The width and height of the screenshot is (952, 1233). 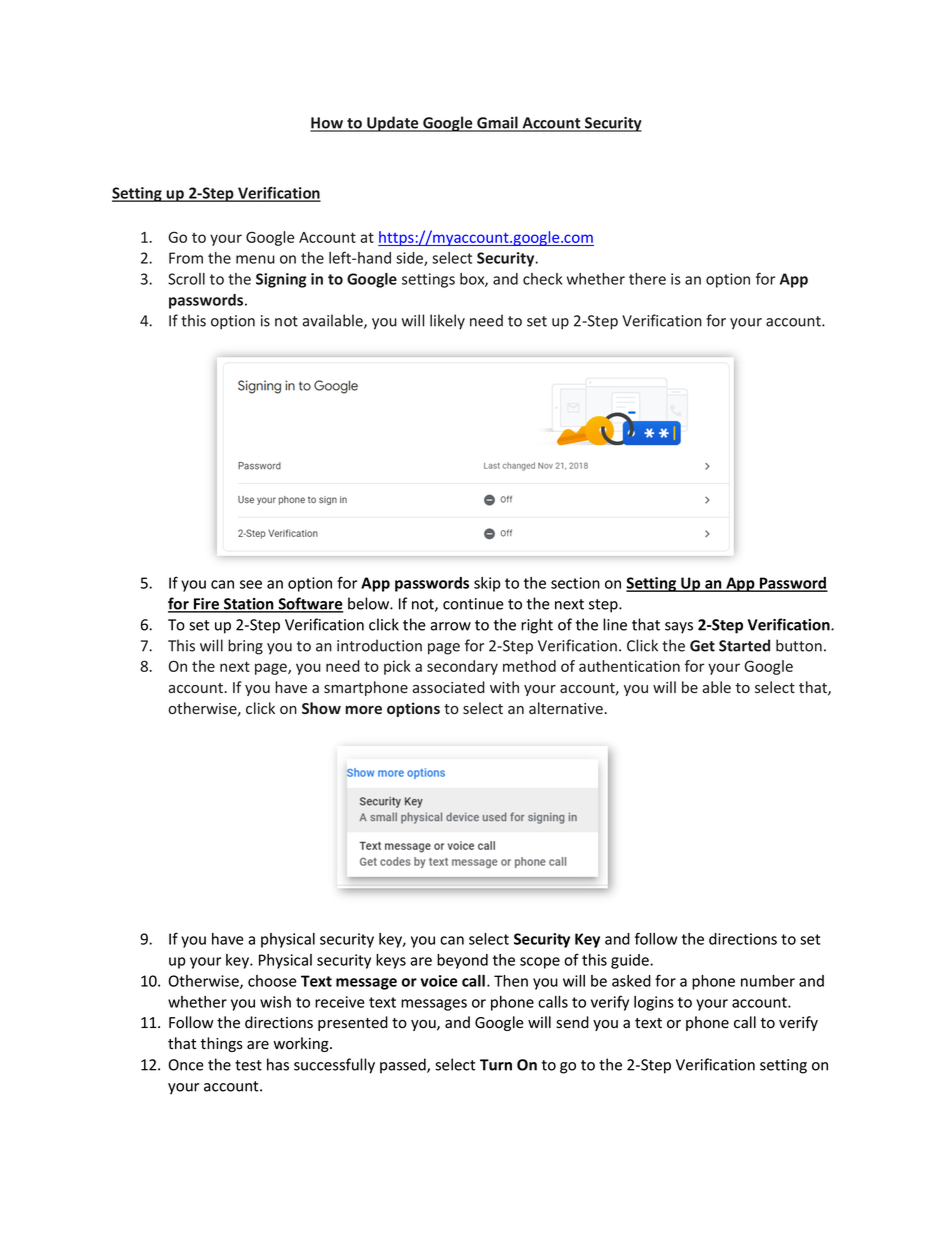 What do you see at coordinates (702, 646) in the screenshot?
I see `Get` at bounding box center [702, 646].
